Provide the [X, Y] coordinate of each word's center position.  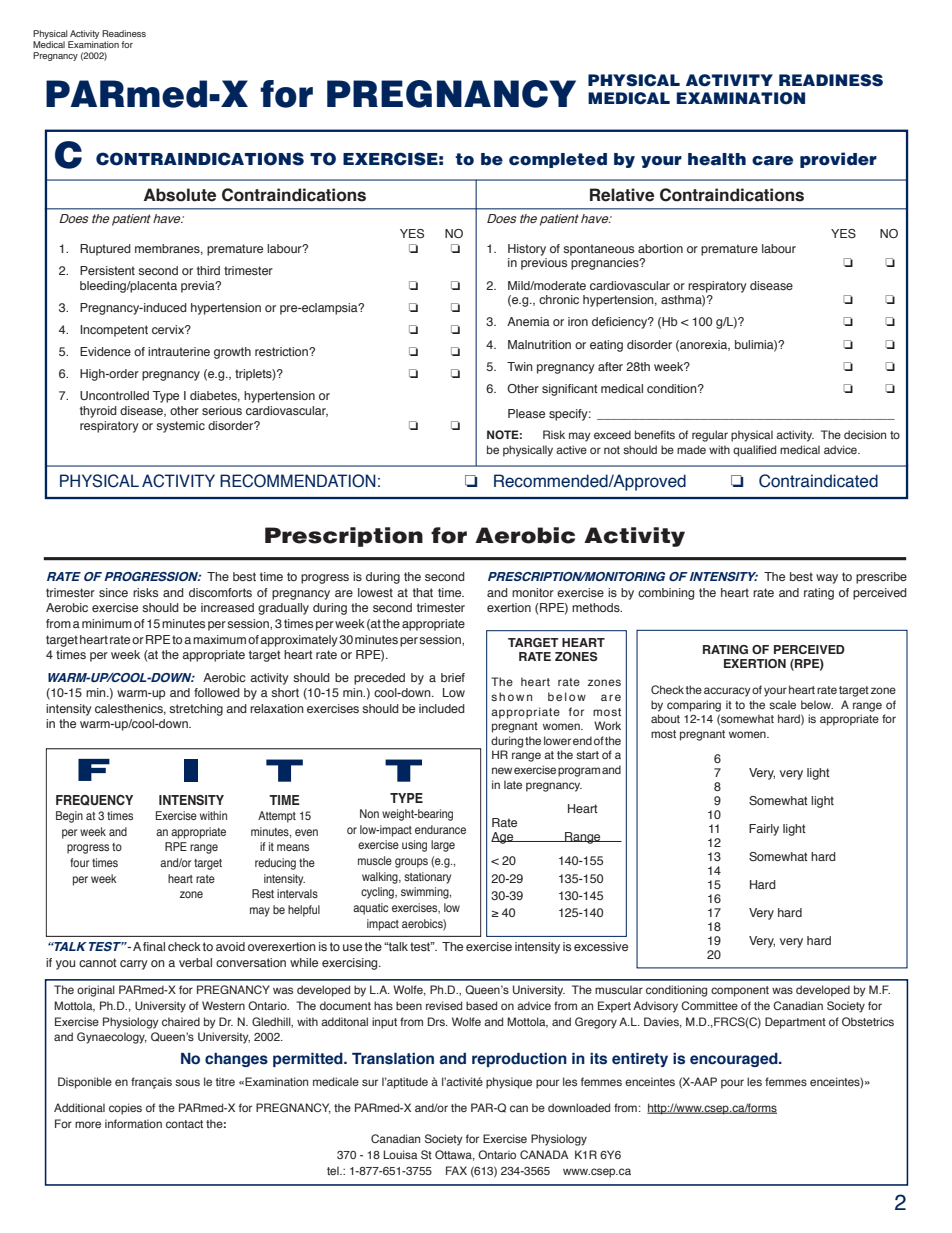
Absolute [180, 195]
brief [453, 677]
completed [558, 160]
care [772, 161]
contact [184, 1124]
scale [782, 704]
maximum [219, 639]
